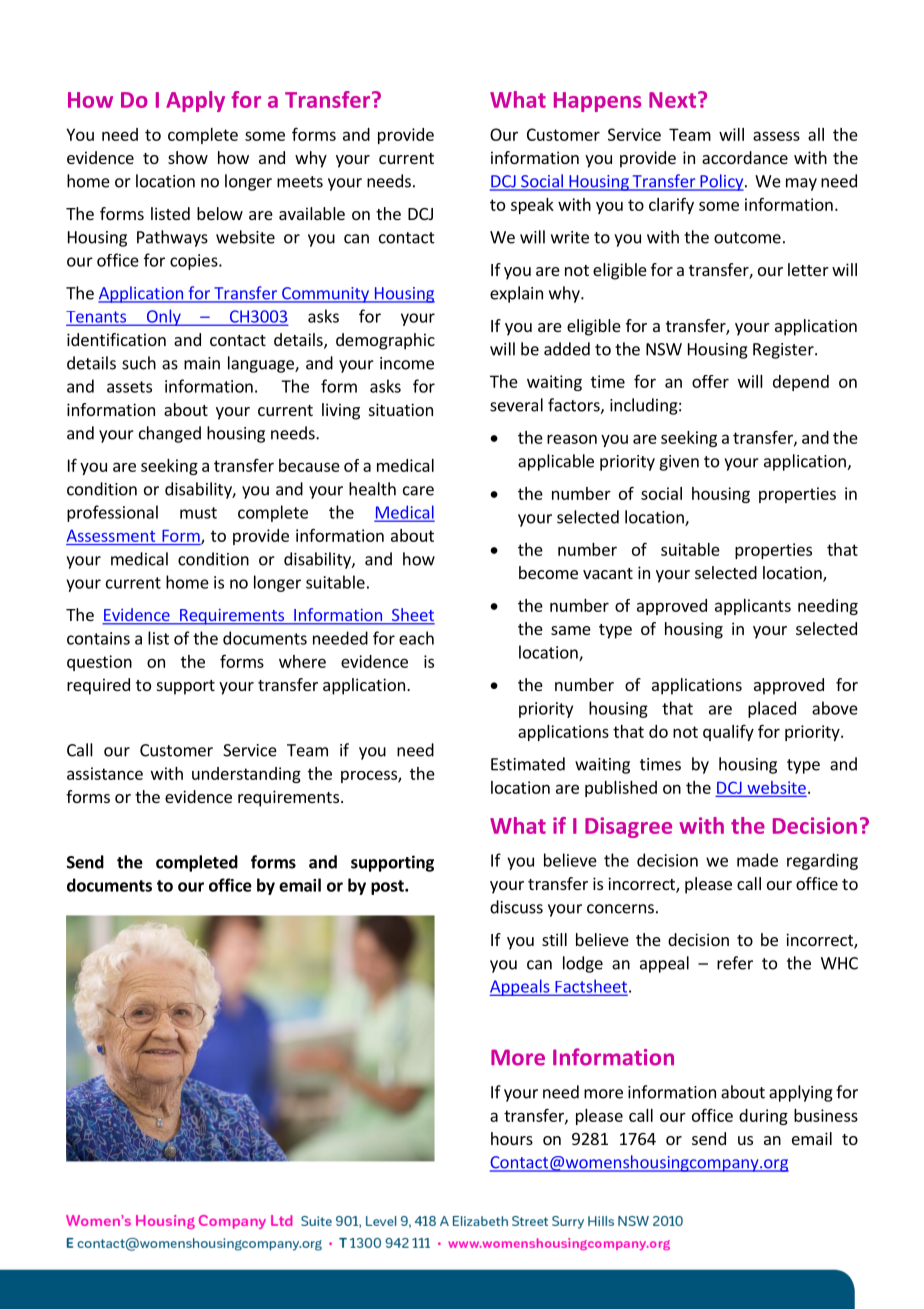 Image resolution: width=924 pixels, height=1309 pixels. Describe the element at coordinates (512, 1138) in the screenshot. I see `hours` at that location.
